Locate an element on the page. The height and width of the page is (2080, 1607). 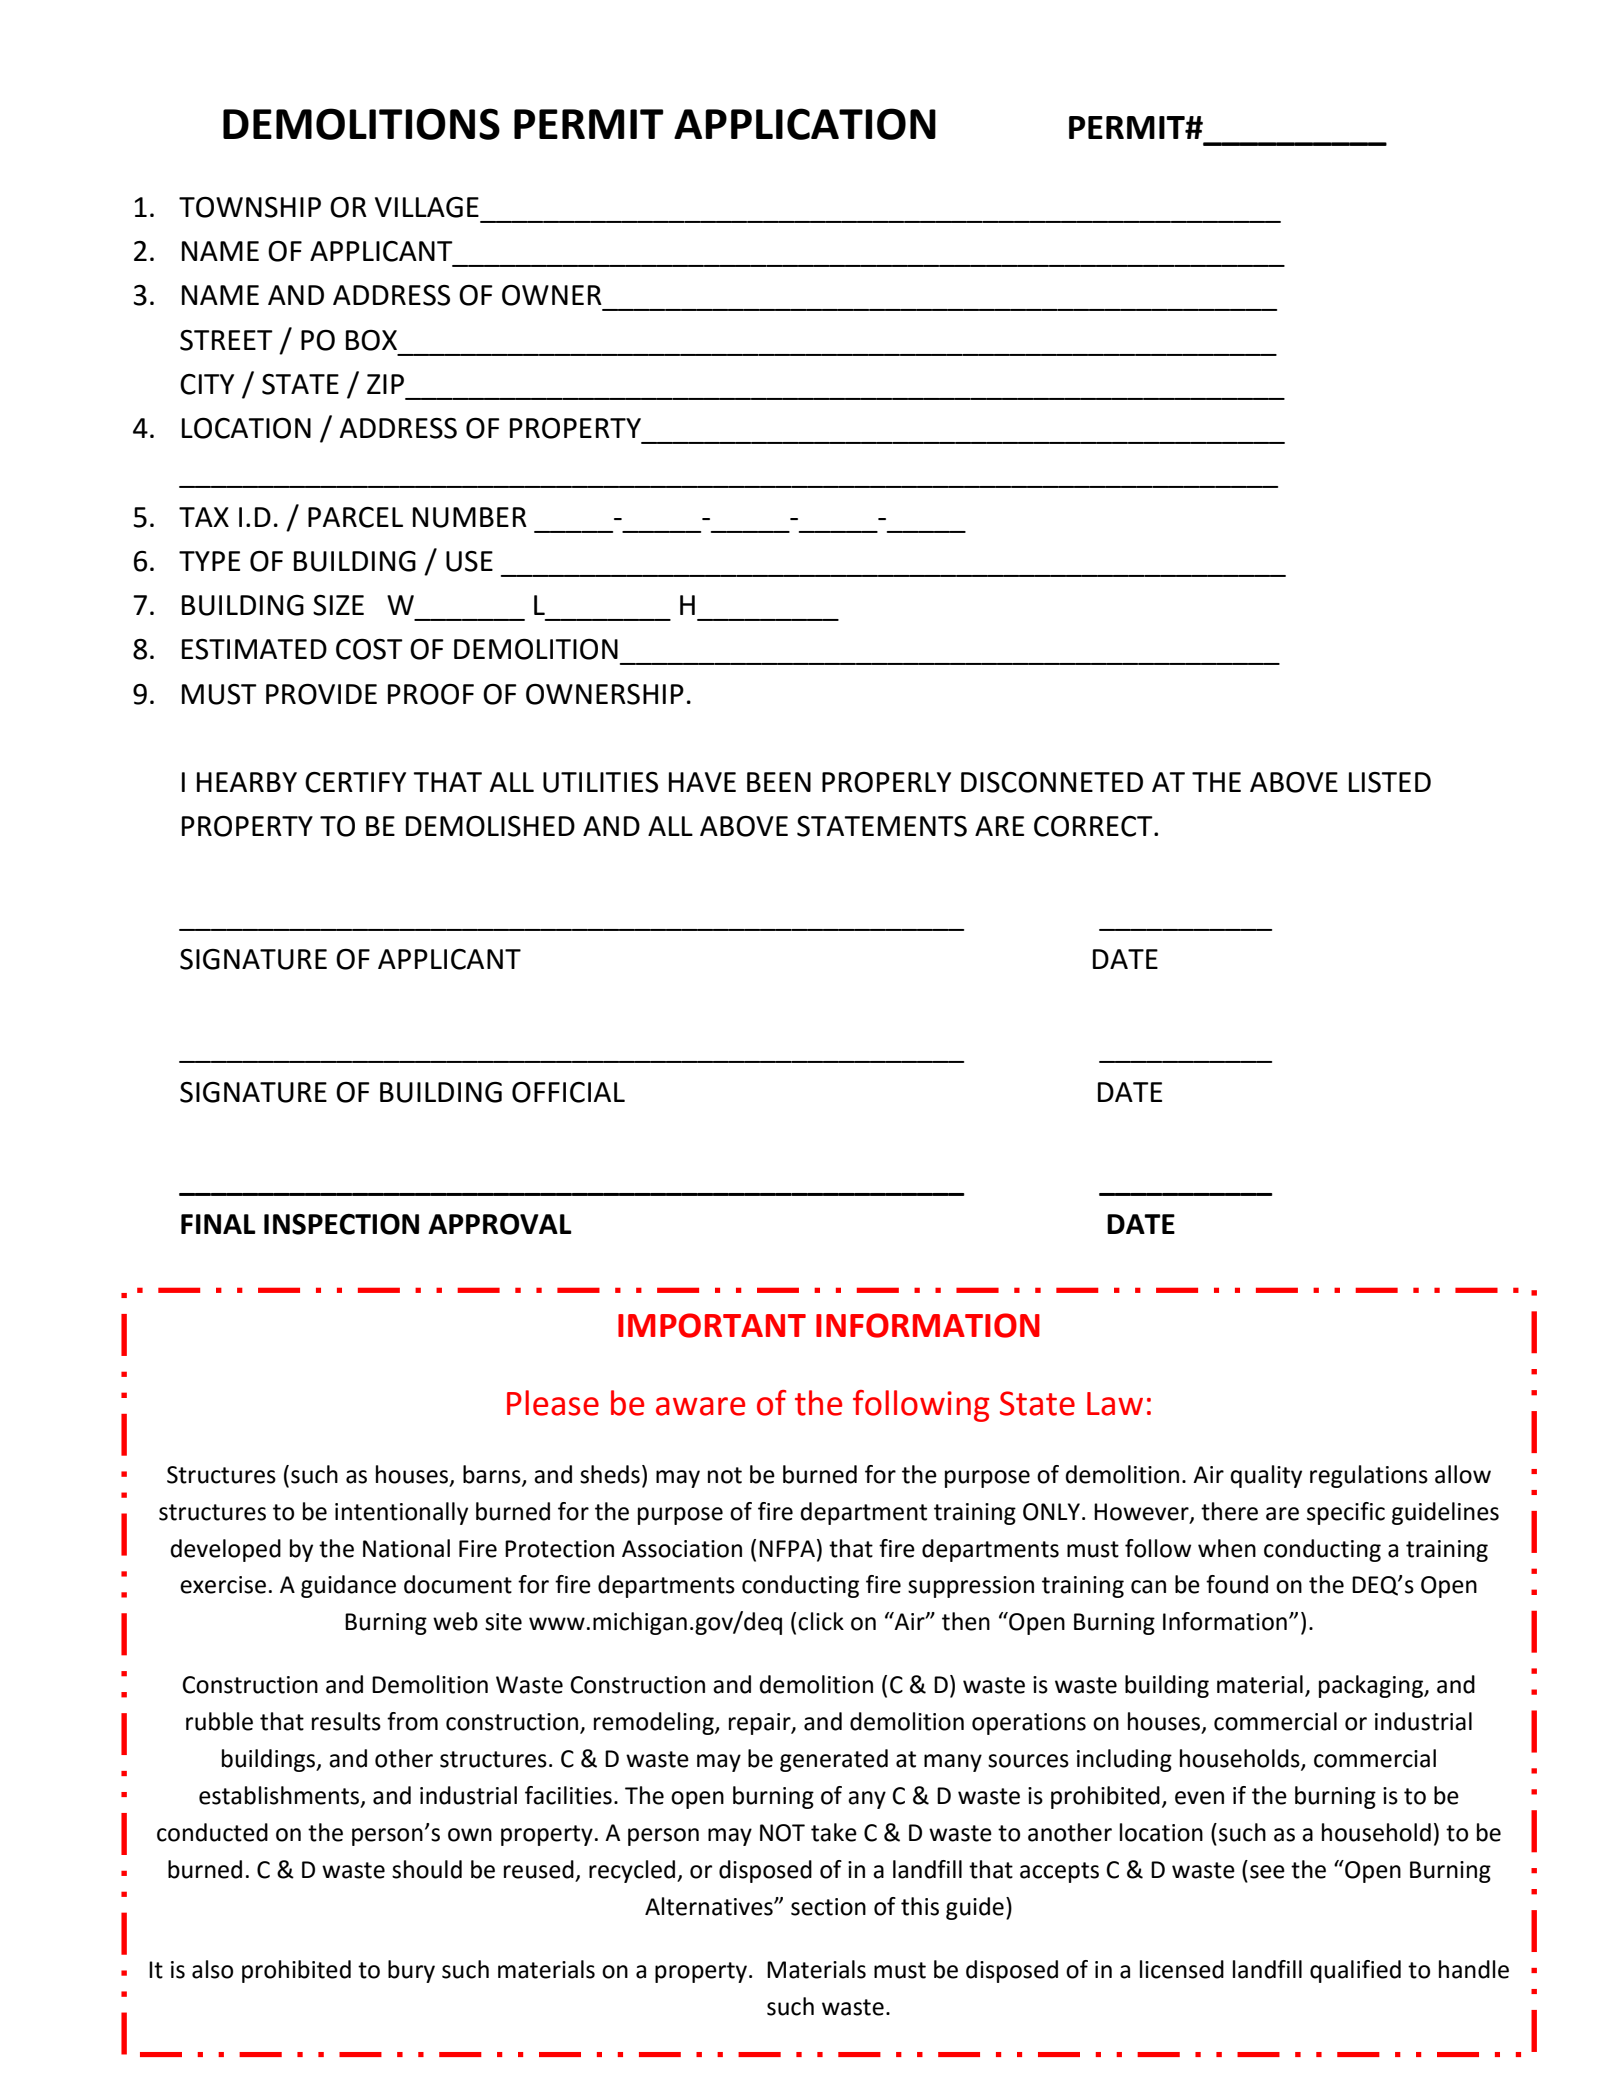
bury is located at coordinates (411, 1971).
